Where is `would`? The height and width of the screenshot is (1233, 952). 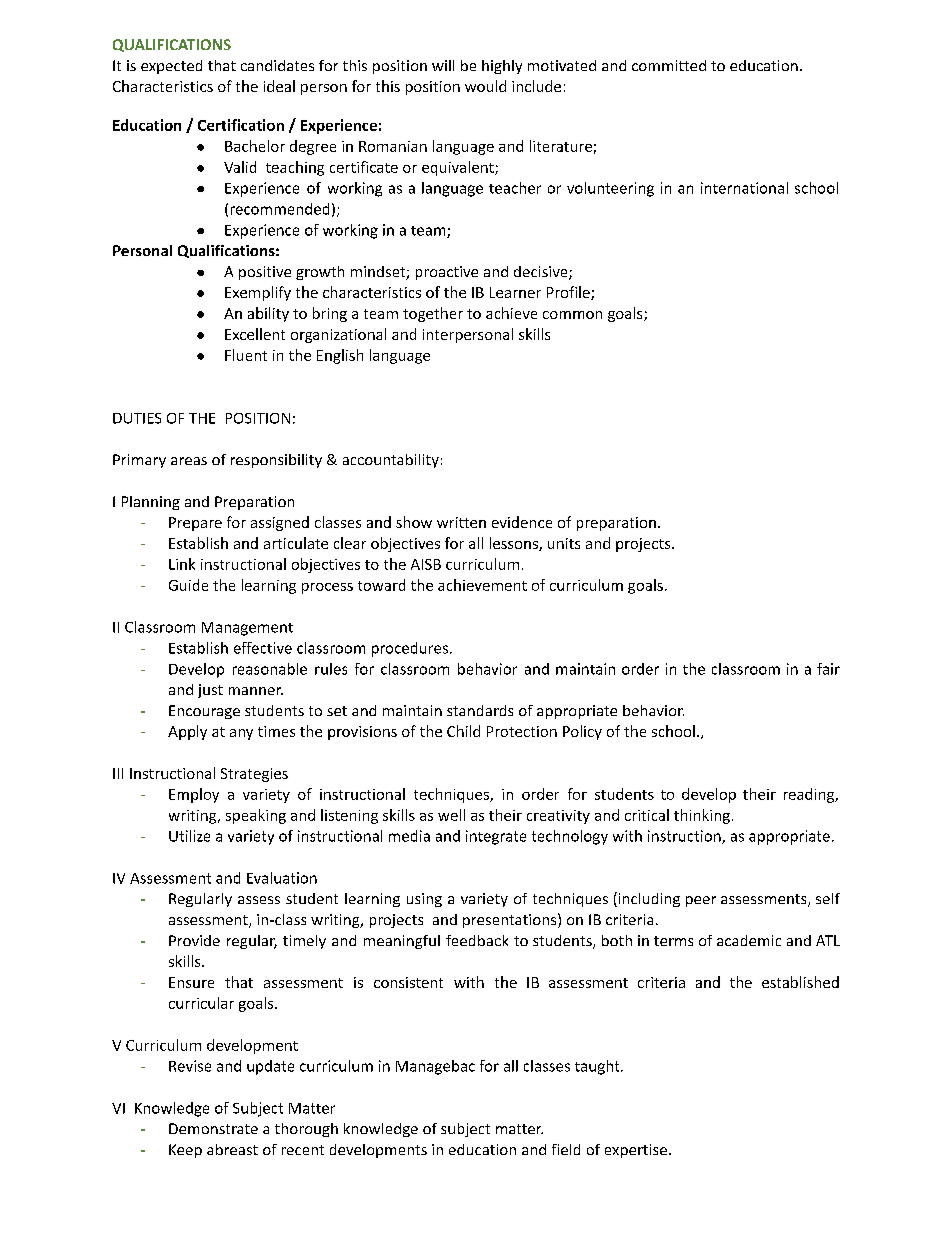 would is located at coordinates (485, 86).
